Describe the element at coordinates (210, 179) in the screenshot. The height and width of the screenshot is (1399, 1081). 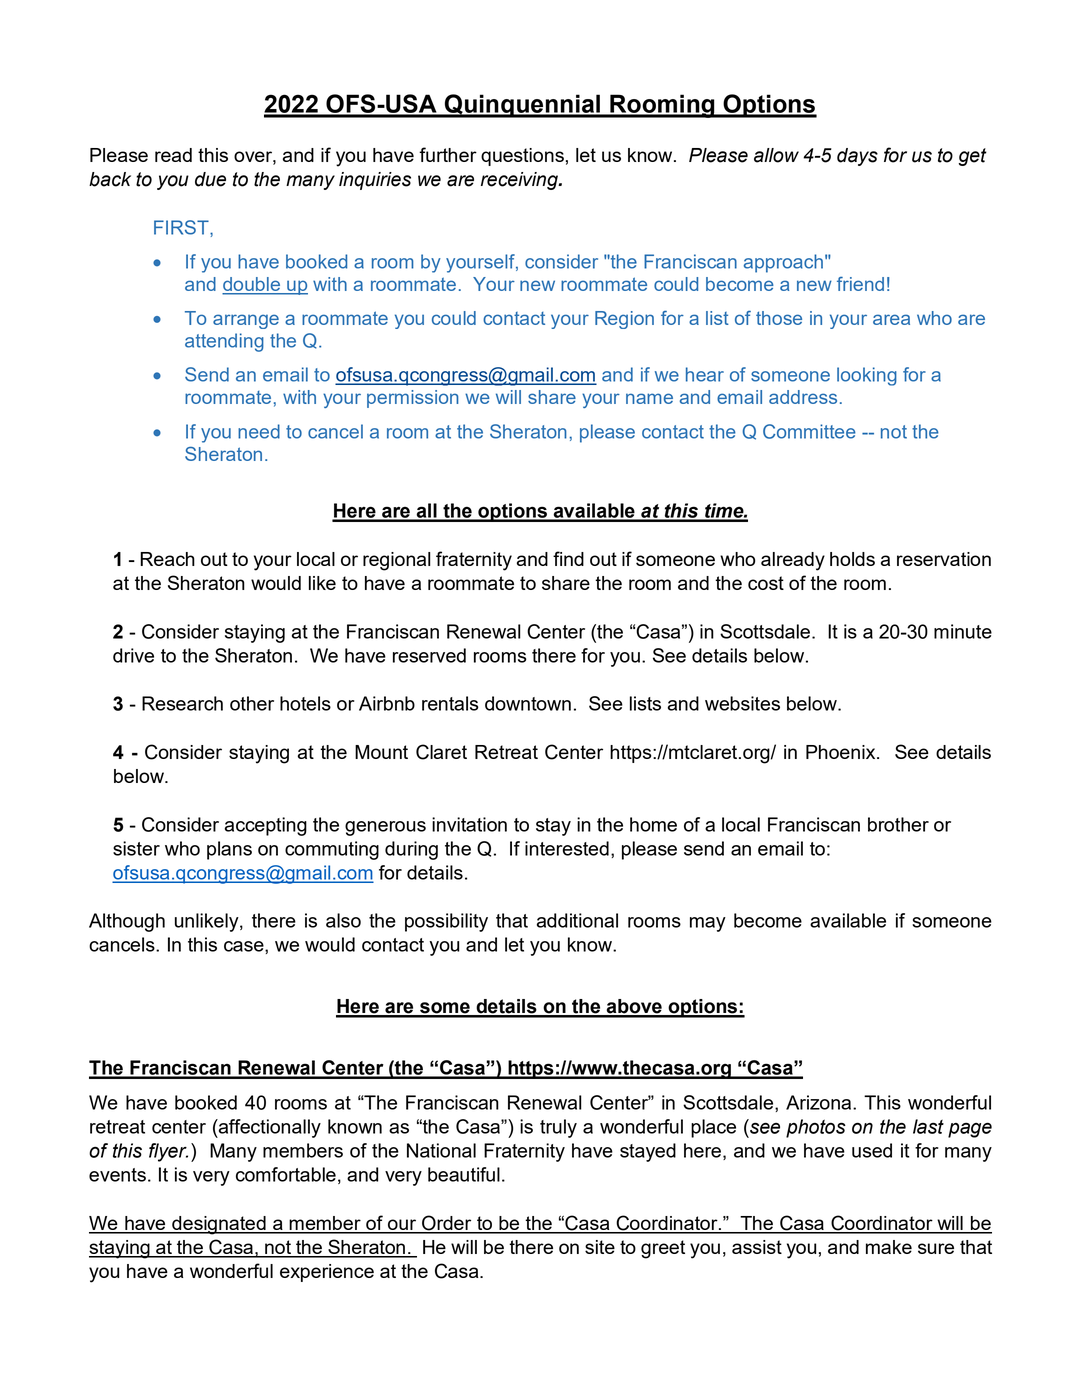
I see `due` at that location.
